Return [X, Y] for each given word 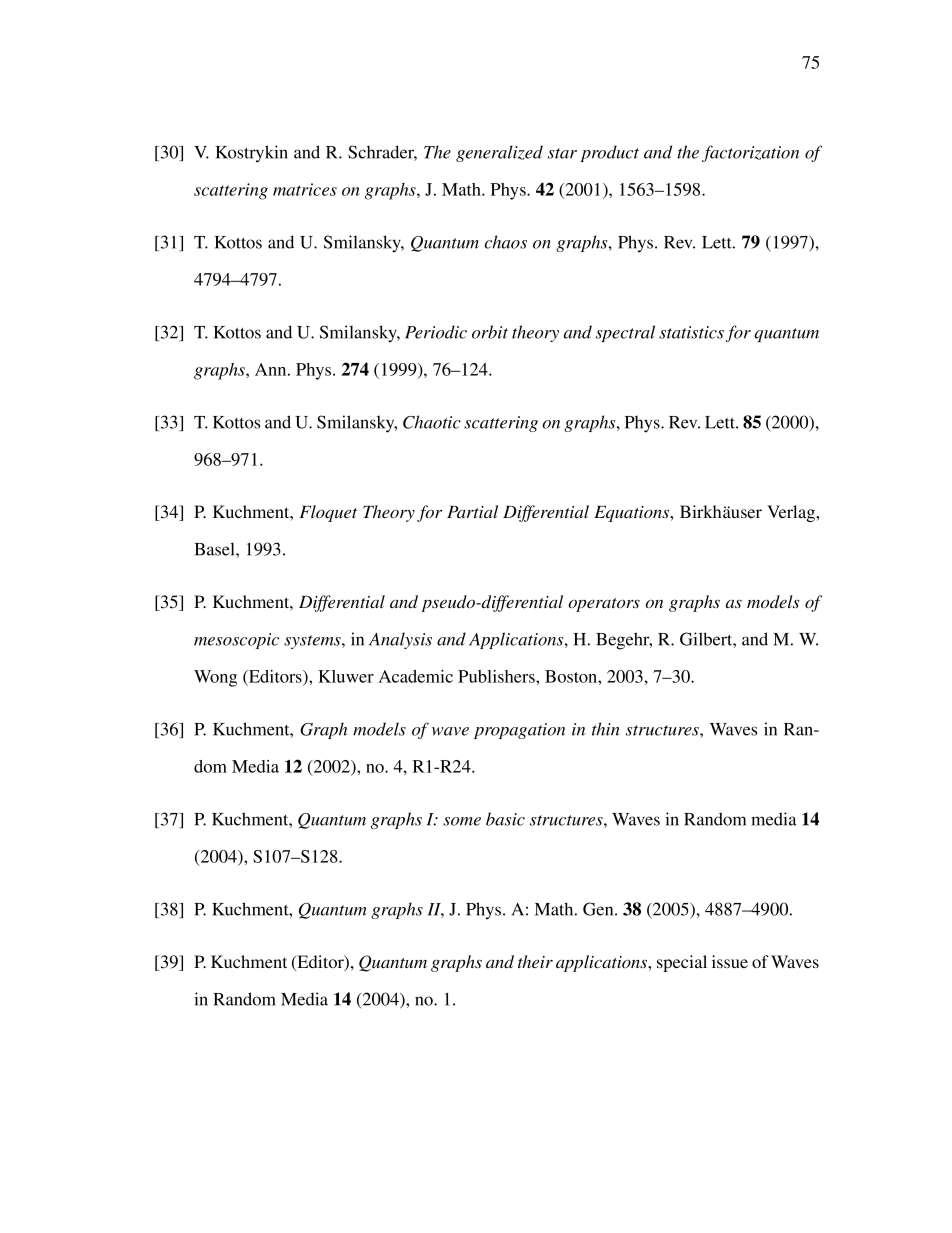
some [462, 821]
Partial [472, 511]
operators [604, 605]
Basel [215, 549]
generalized [499, 153]
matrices [305, 189]
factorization [750, 153]
